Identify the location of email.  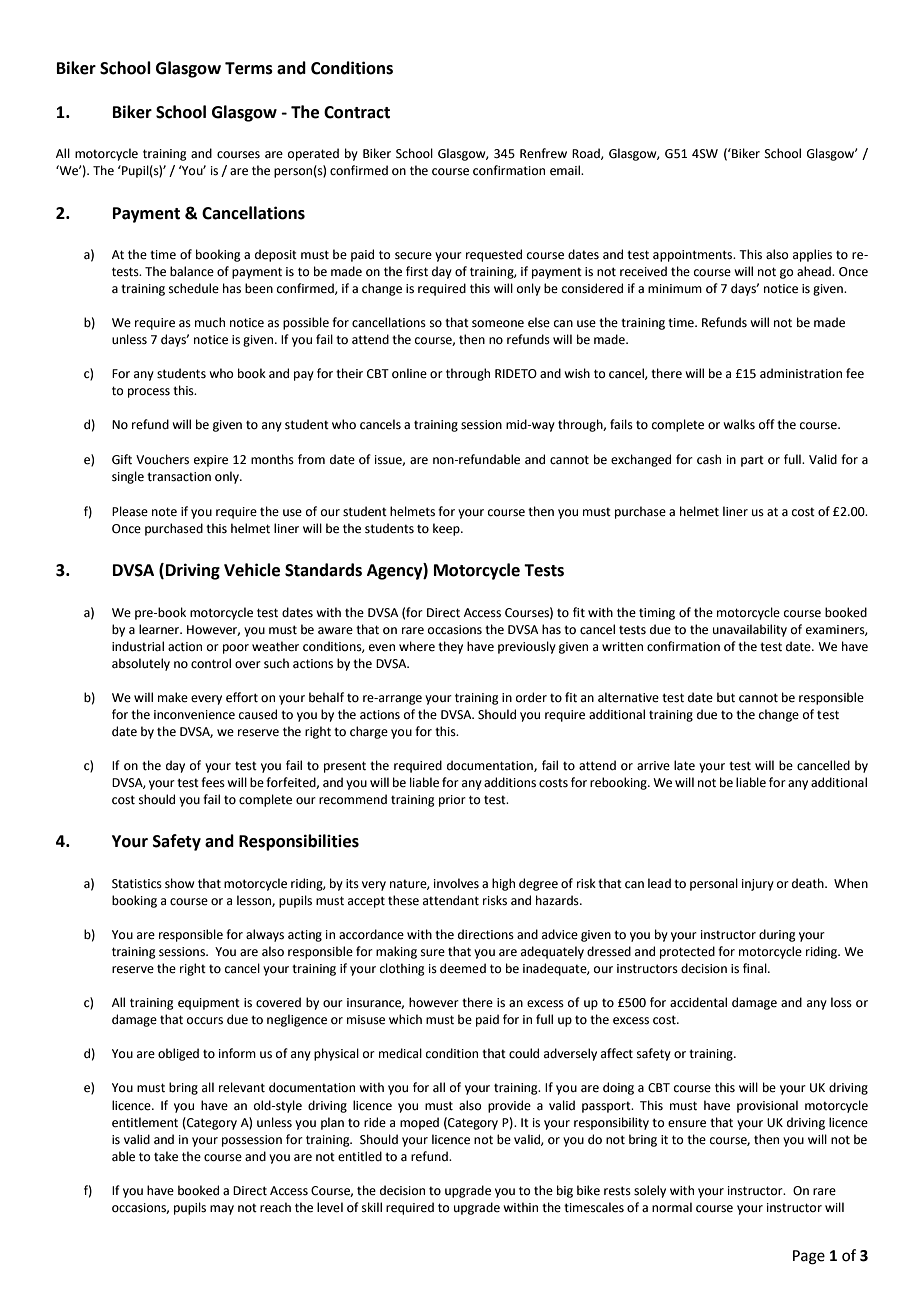
(566, 170).
